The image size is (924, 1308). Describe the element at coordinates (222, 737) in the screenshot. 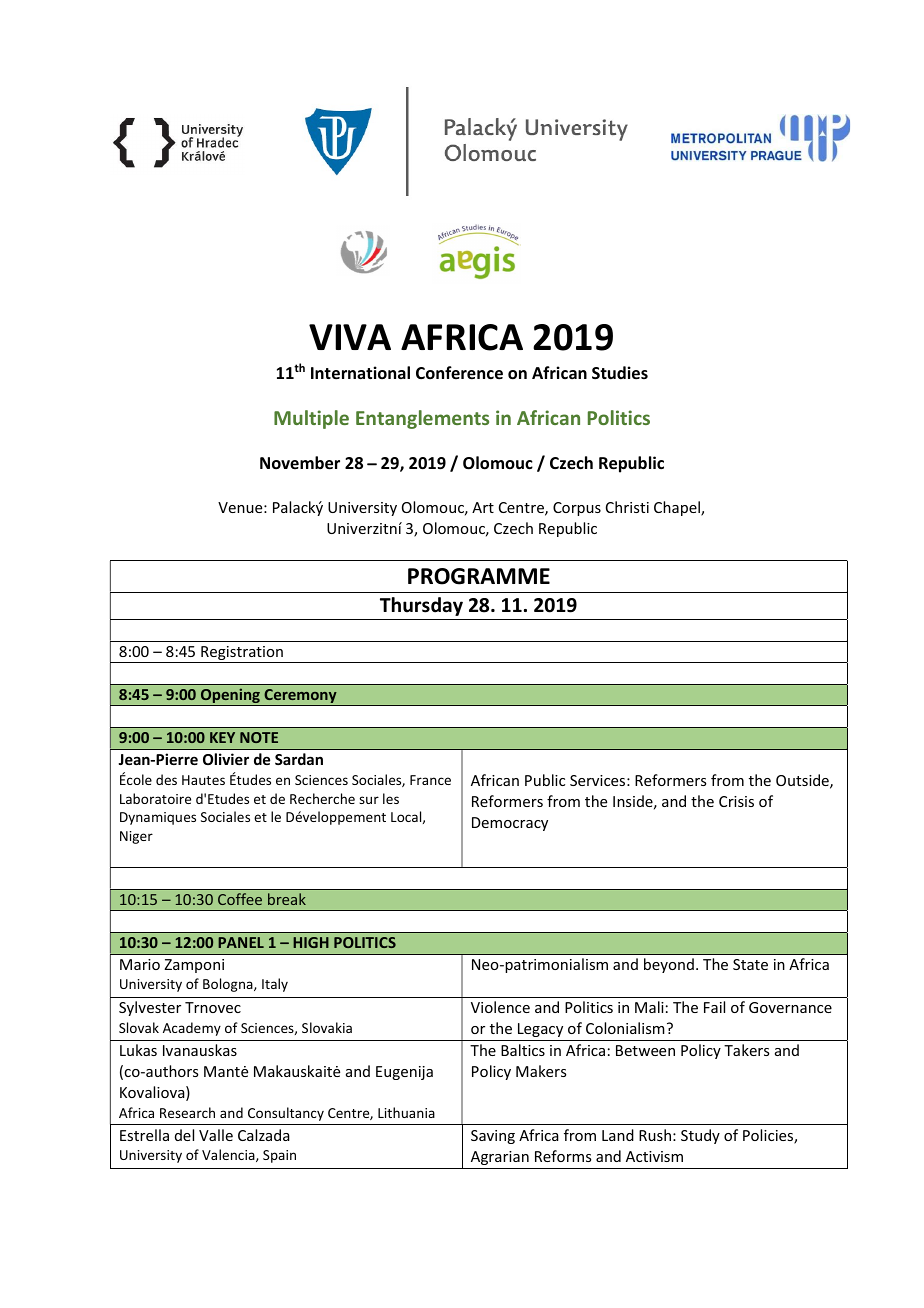

I see `KEY` at that location.
